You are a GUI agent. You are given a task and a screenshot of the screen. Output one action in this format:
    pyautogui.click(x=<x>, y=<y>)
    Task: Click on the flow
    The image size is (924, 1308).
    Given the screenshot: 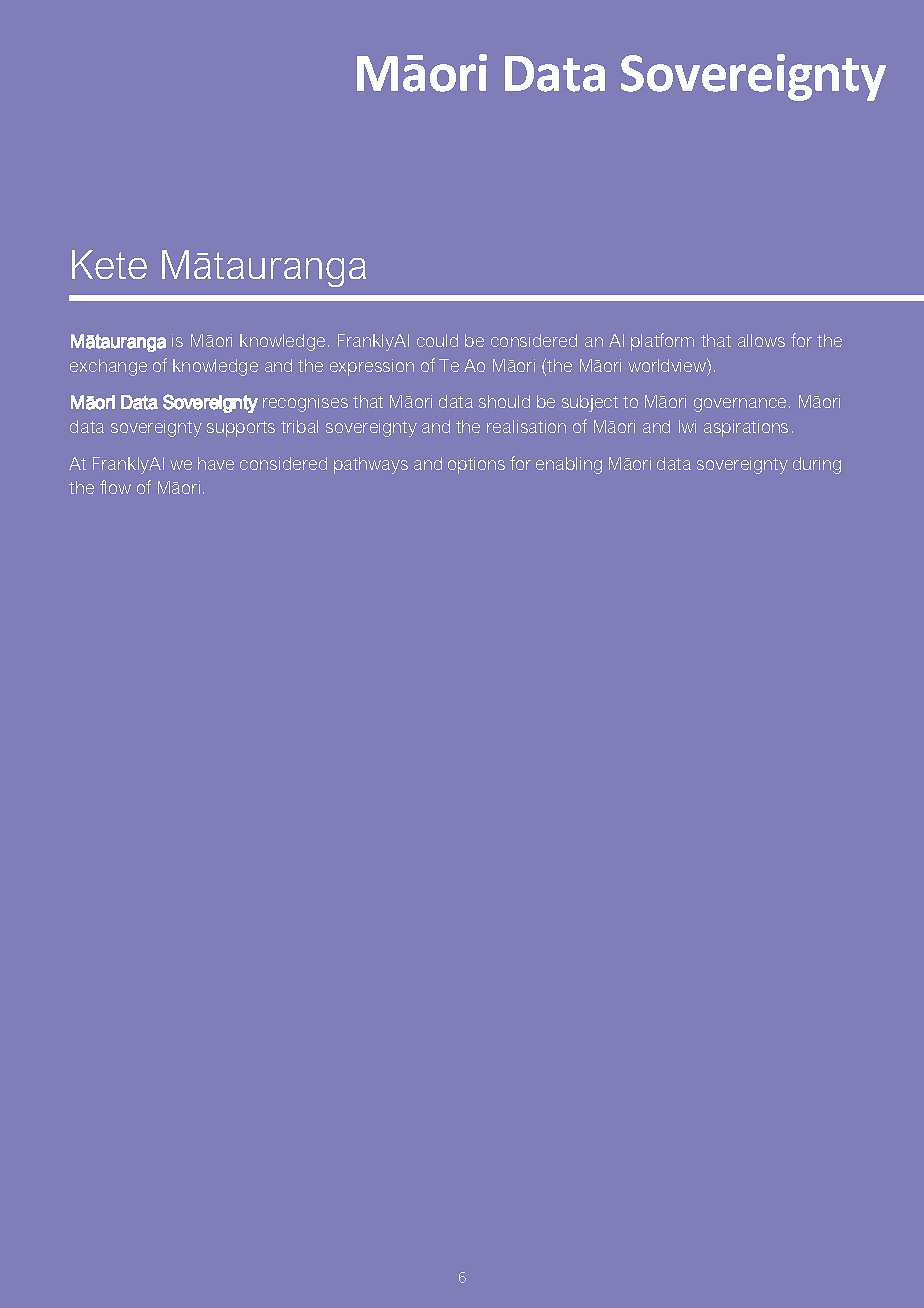 What is the action you would take?
    pyautogui.click(x=115, y=487)
